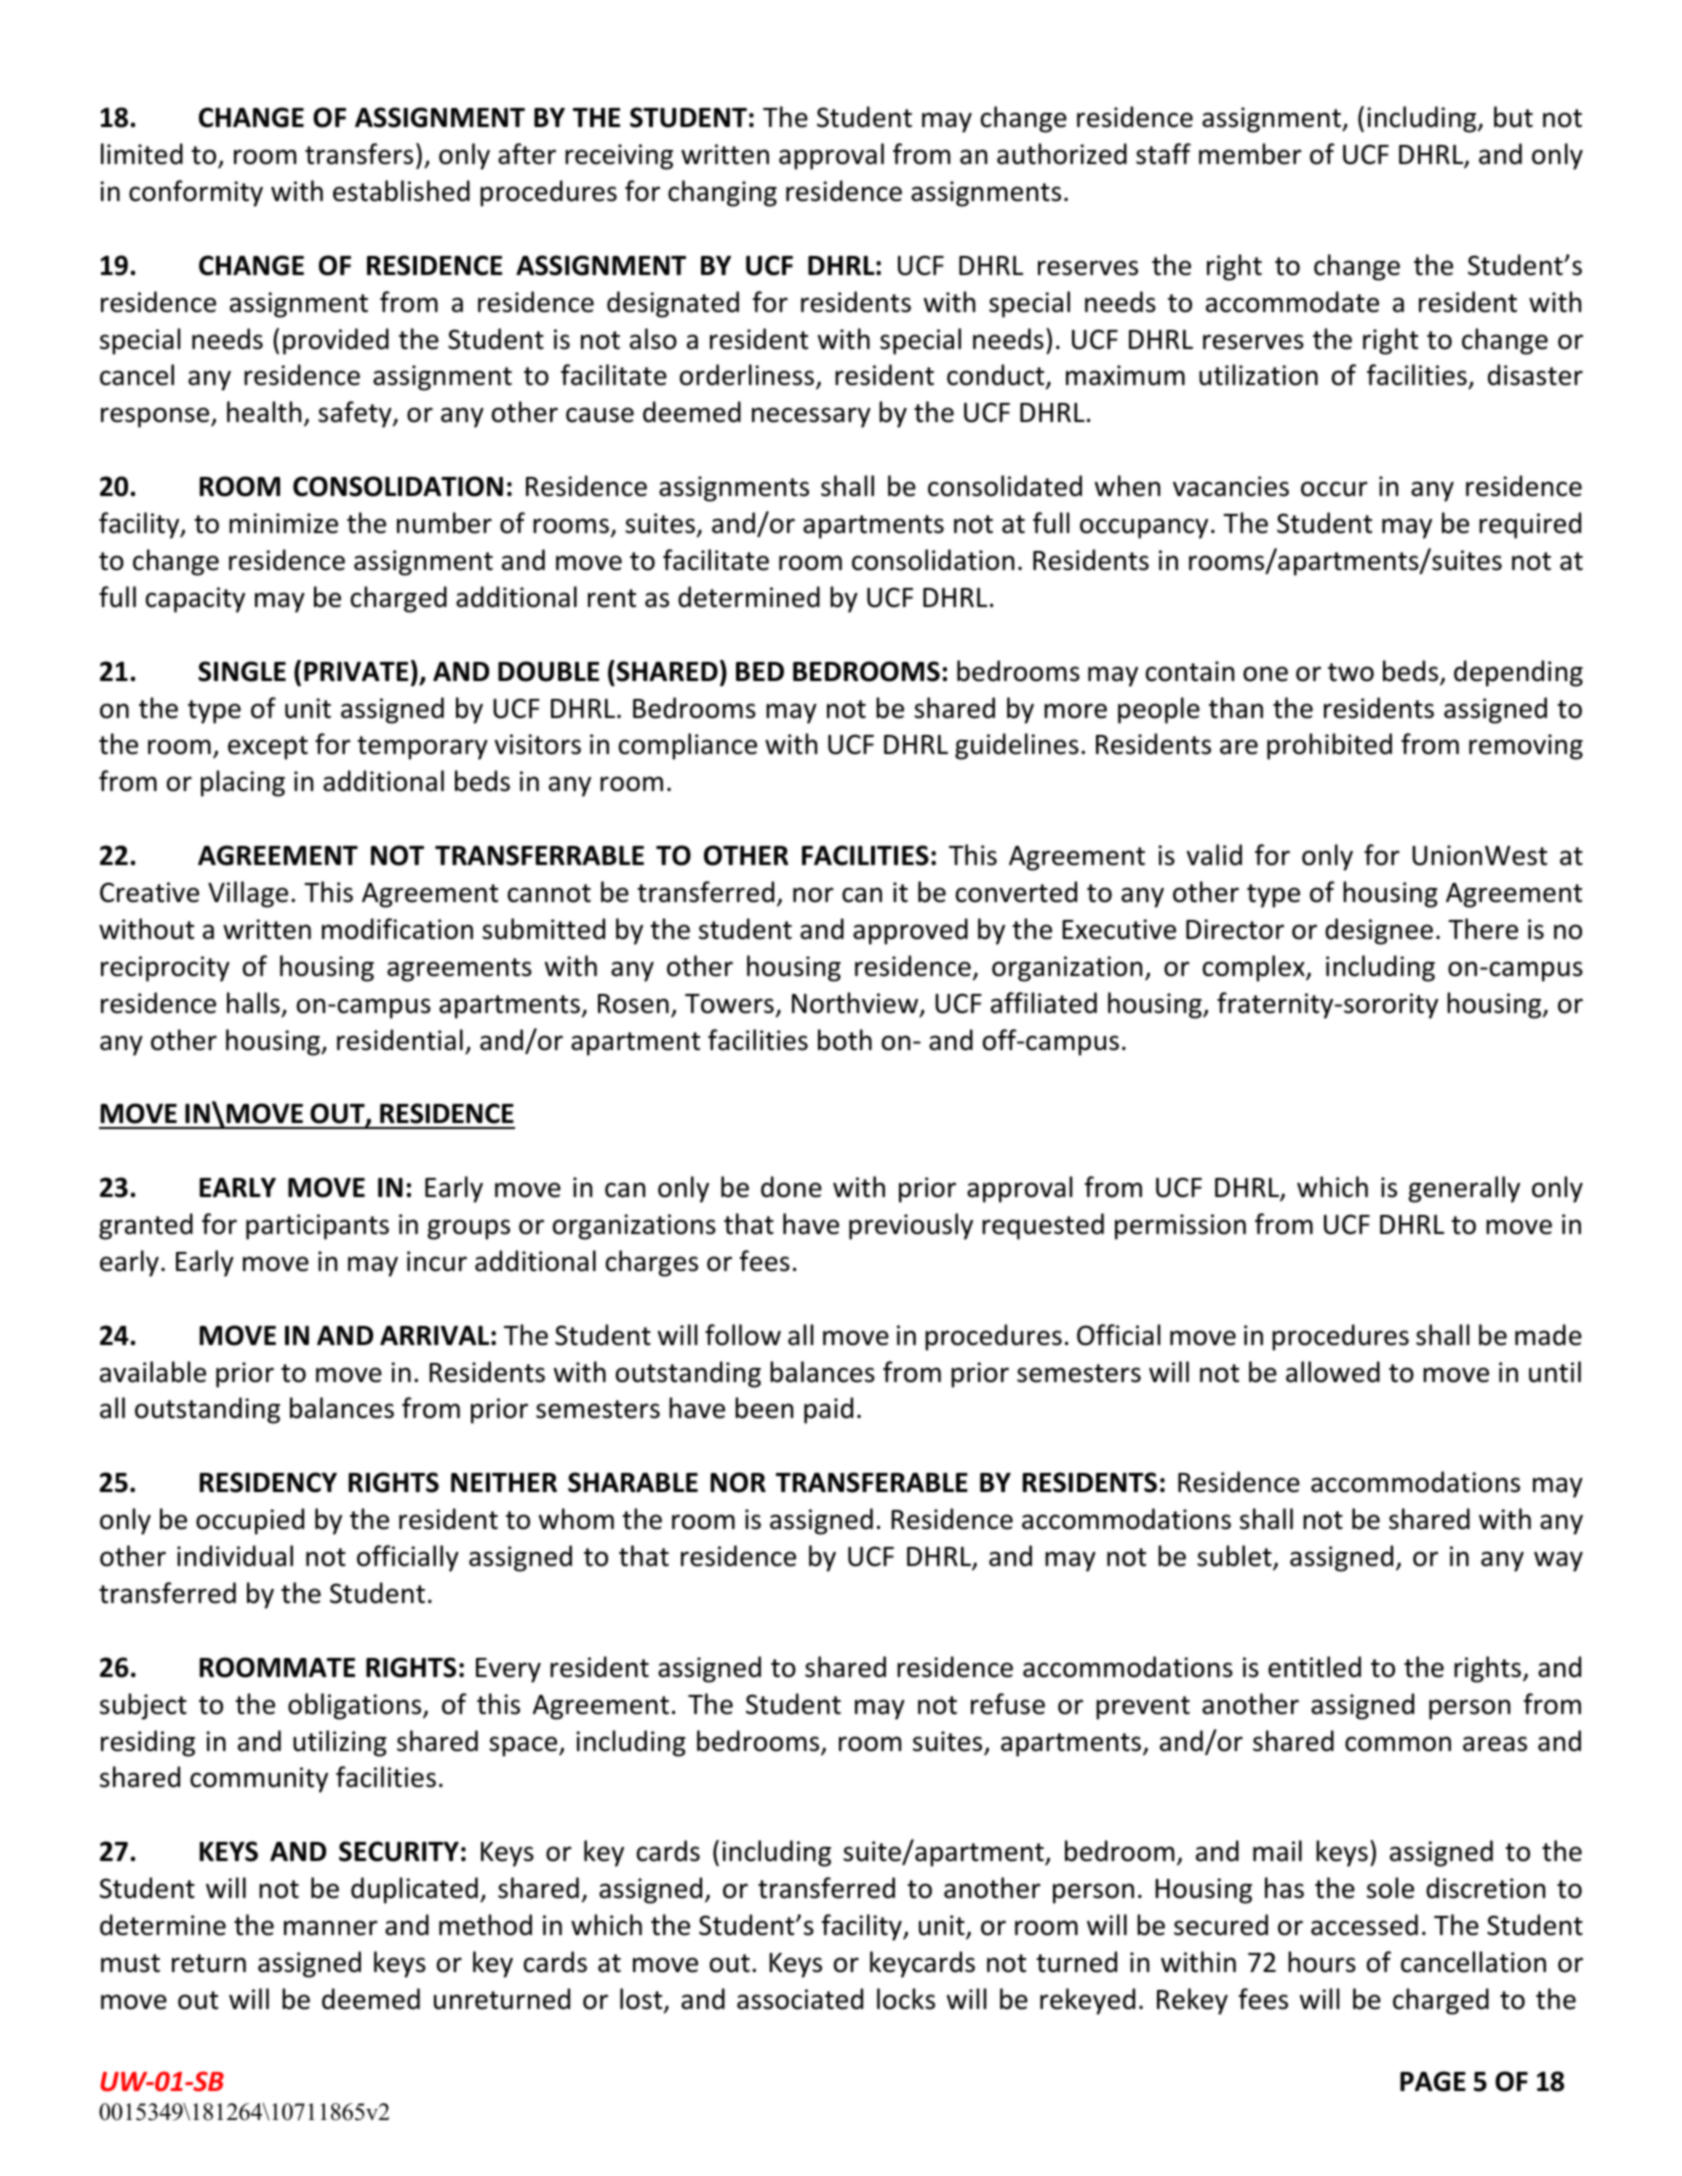  What do you see at coordinates (356, 1706) in the screenshot?
I see `obligations` at bounding box center [356, 1706].
